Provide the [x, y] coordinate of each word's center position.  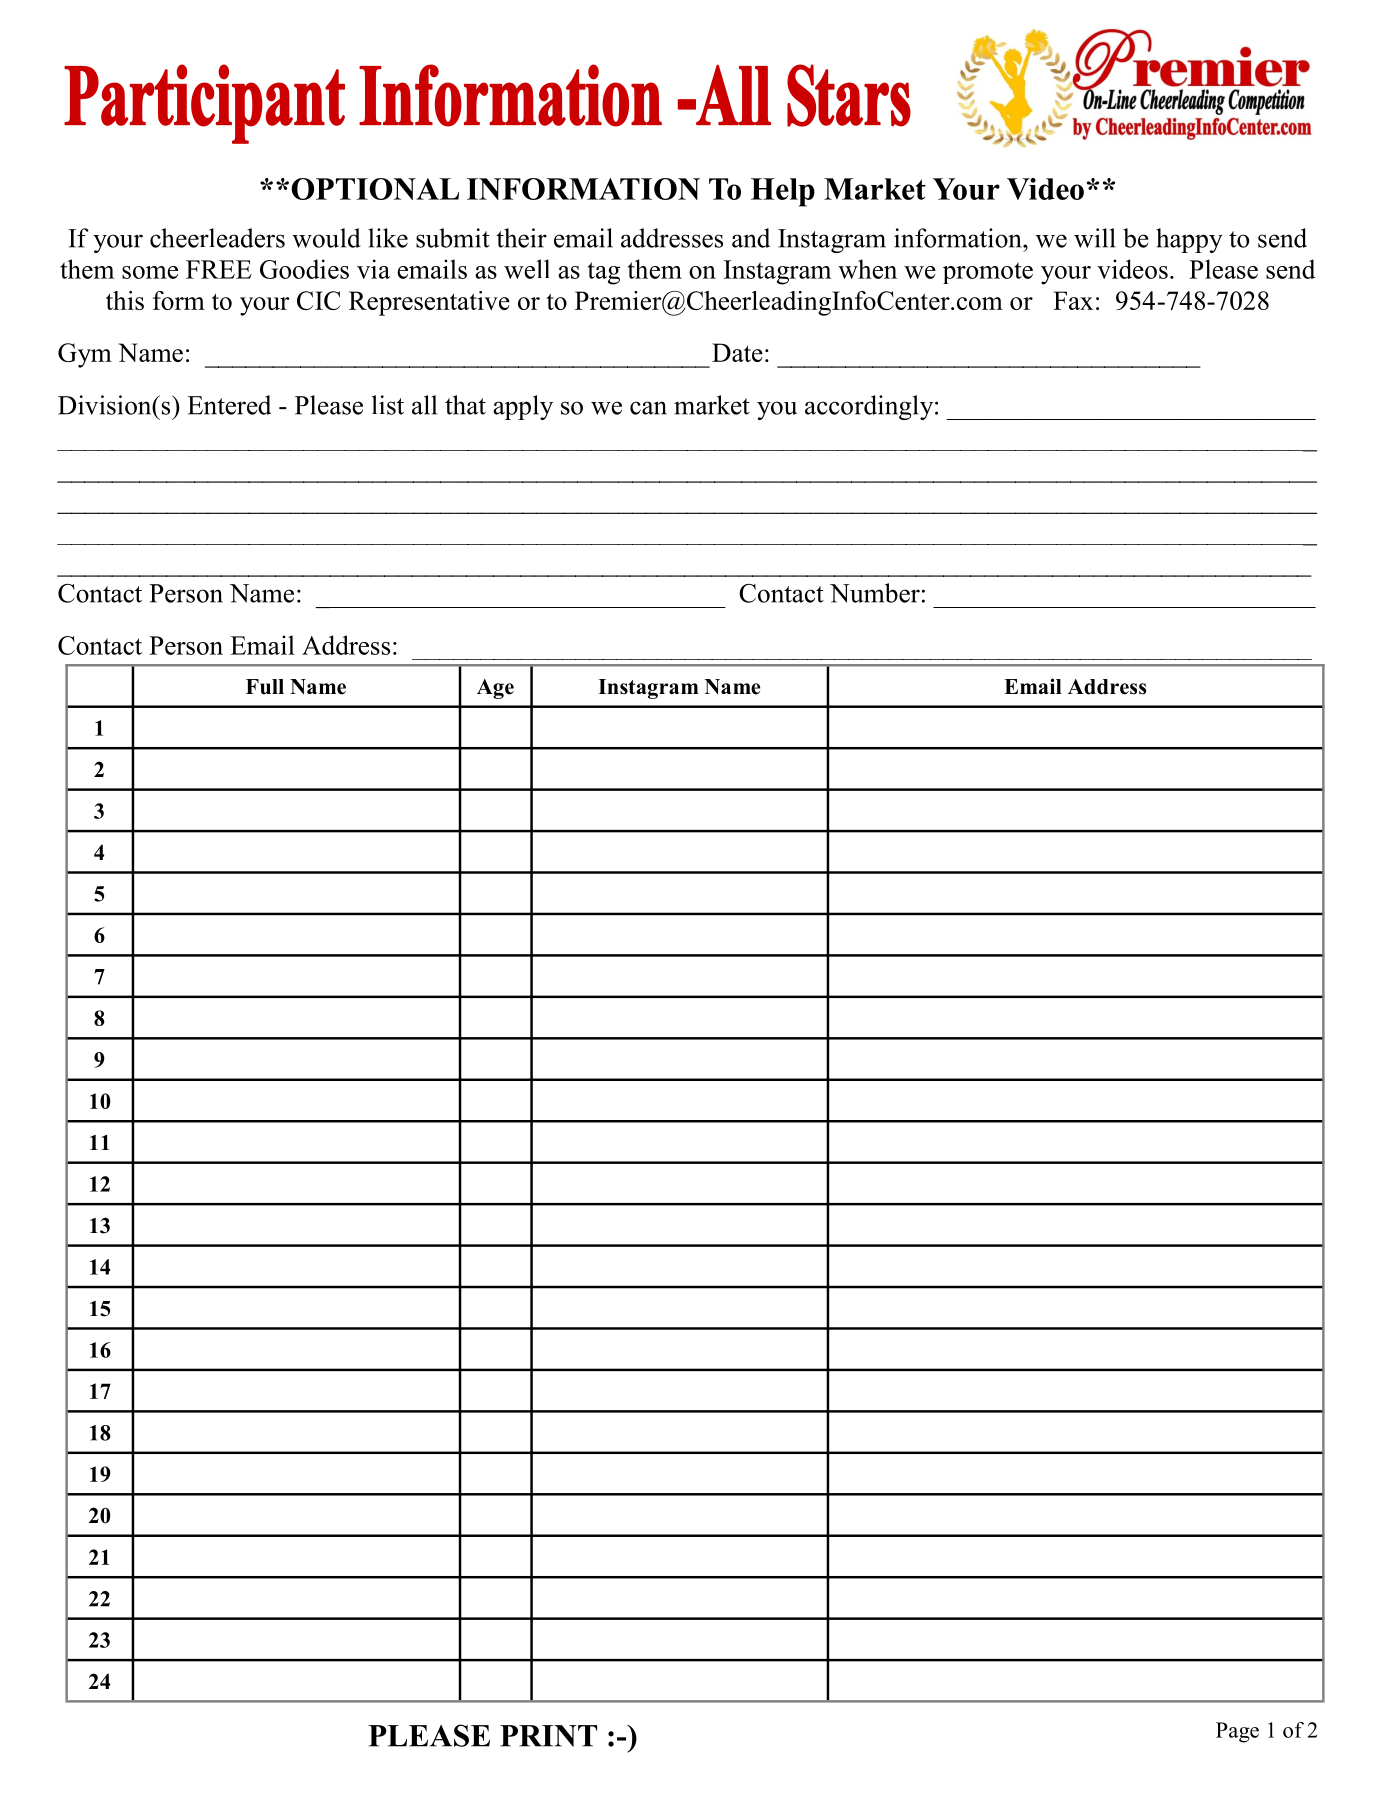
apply [523, 407]
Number [875, 593]
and [751, 238]
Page [1237, 1732]
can [648, 408]
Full [265, 687]
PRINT [548, 1736]
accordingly [870, 407]
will [1095, 238]
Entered [229, 405]
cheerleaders [217, 238]
